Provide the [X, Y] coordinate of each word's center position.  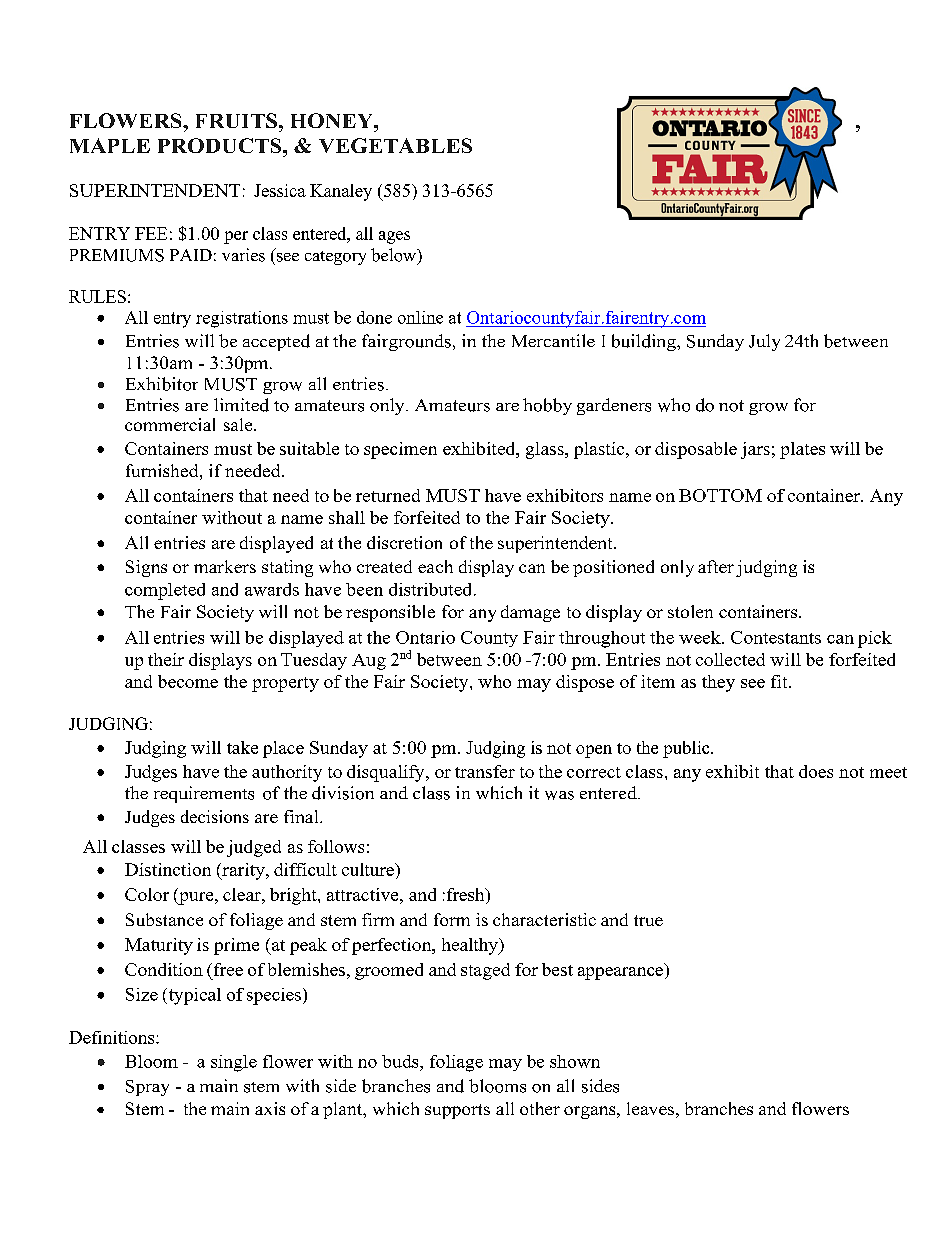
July [764, 342]
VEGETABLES [395, 145]
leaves [650, 1108]
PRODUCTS [221, 145]
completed [165, 591]
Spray [147, 1088]
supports [457, 1111]
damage [530, 613]
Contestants [776, 637]
